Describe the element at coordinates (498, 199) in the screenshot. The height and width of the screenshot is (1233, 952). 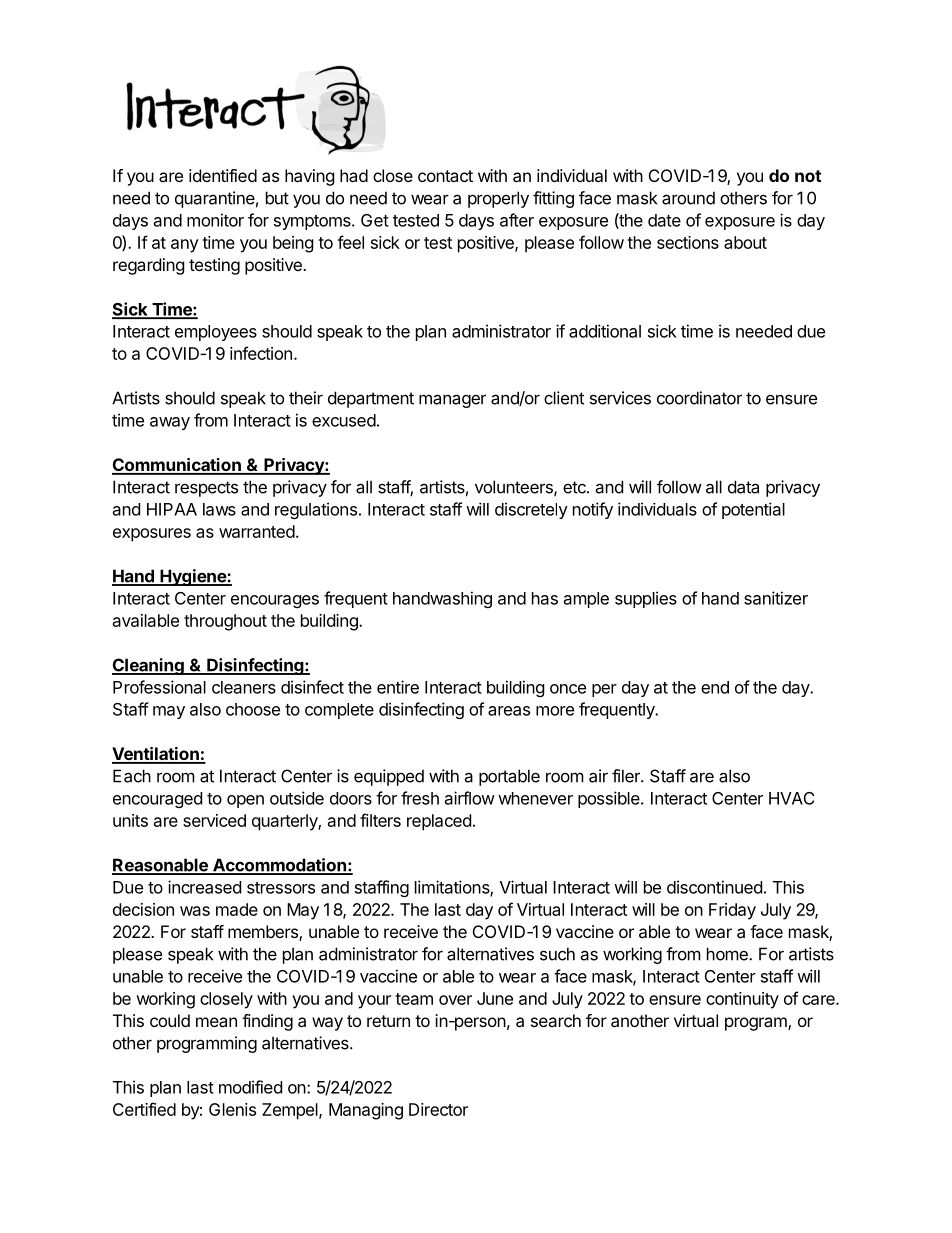
I see `properly` at that location.
